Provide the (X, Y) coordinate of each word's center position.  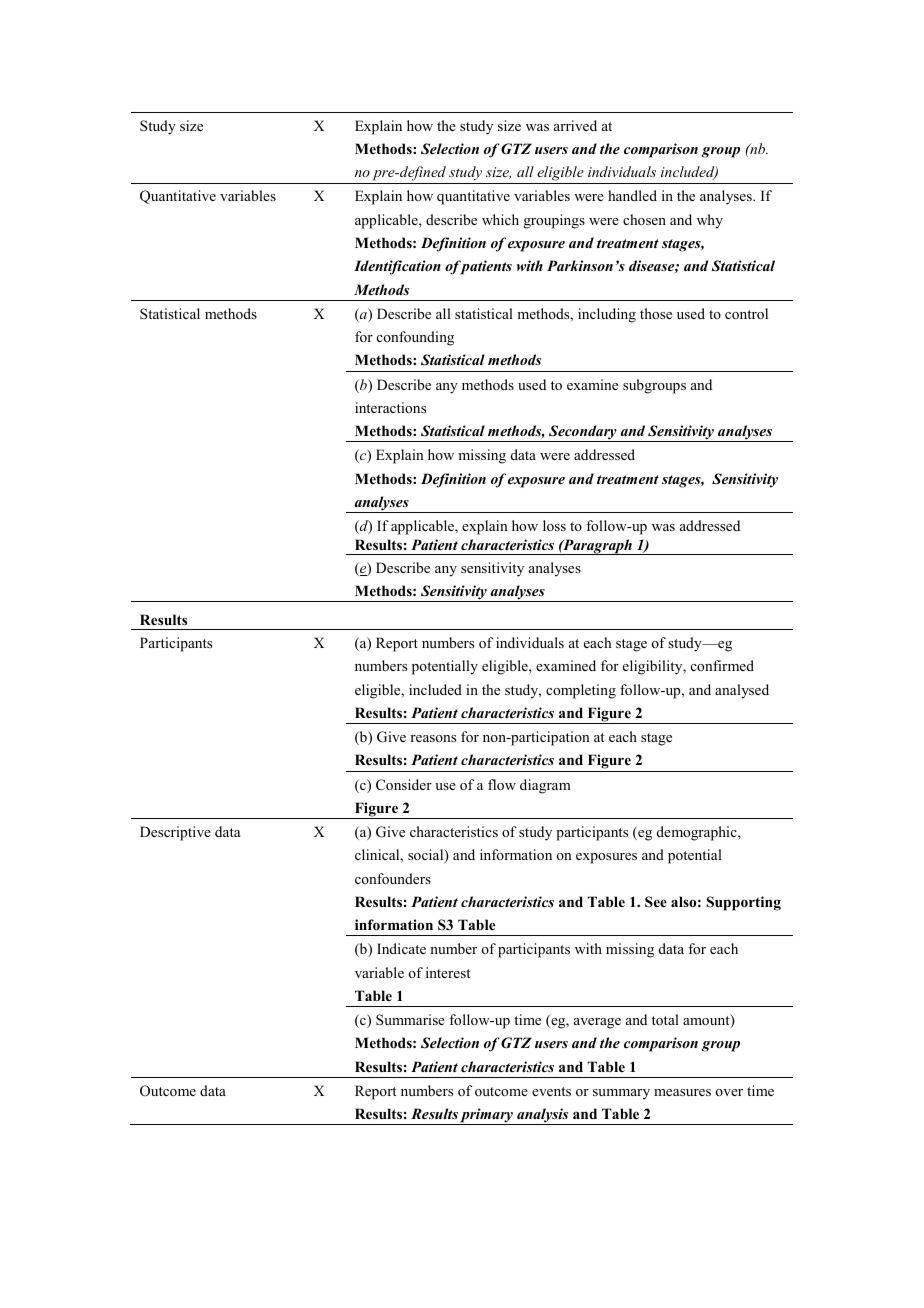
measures (682, 1092)
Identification (397, 267)
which (500, 219)
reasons (433, 738)
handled (632, 195)
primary (487, 1116)
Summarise (410, 1019)
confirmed (722, 665)
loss (554, 525)
